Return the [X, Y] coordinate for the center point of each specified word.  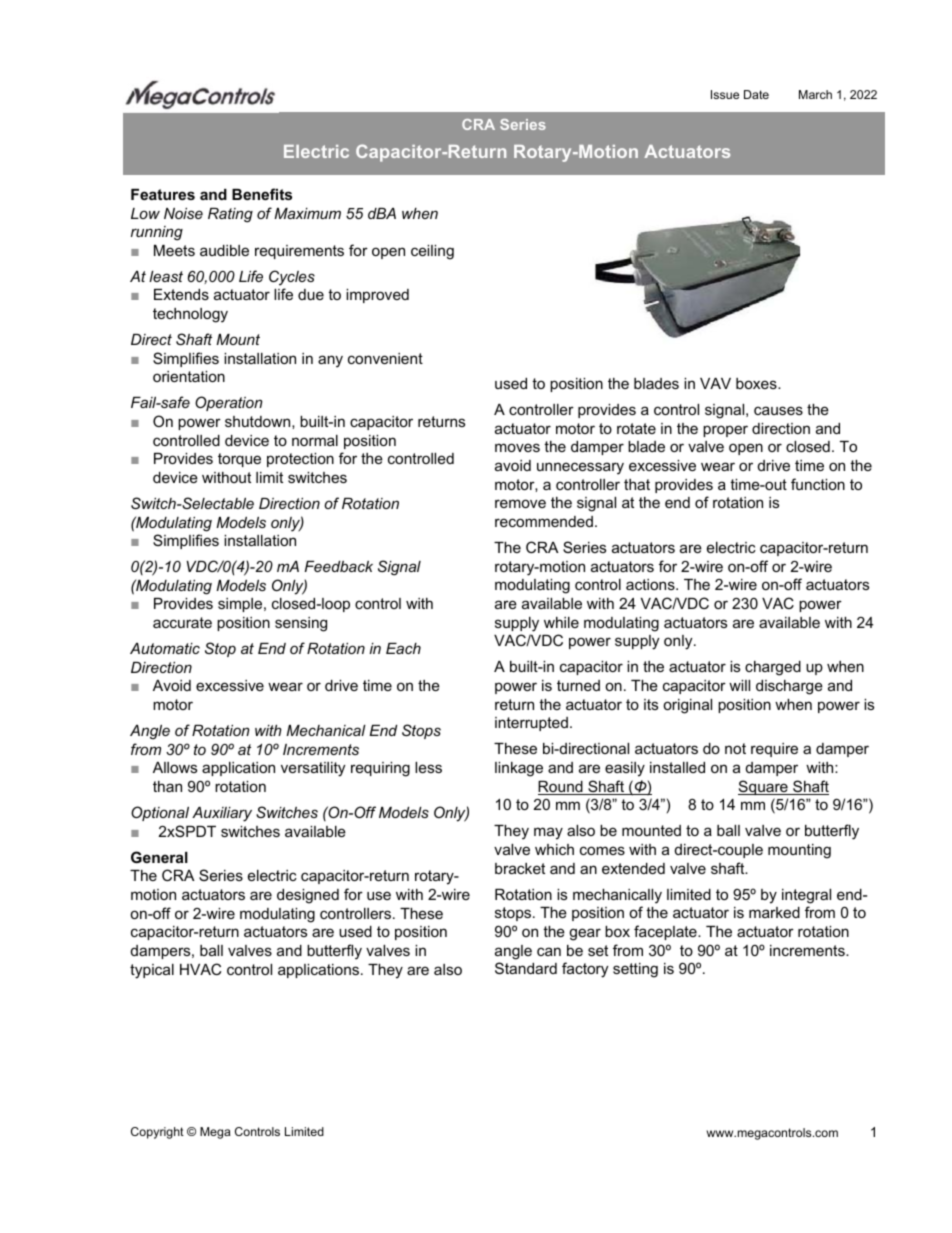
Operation [228, 403]
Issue [725, 94]
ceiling [432, 252]
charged [773, 668]
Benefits [262, 194]
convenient [385, 358]
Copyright [157, 1133]
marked [774, 912]
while [561, 622]
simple [241, 605]
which [554, 849]
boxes [757, 383]
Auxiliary [222, 814]
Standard [526, 968]
